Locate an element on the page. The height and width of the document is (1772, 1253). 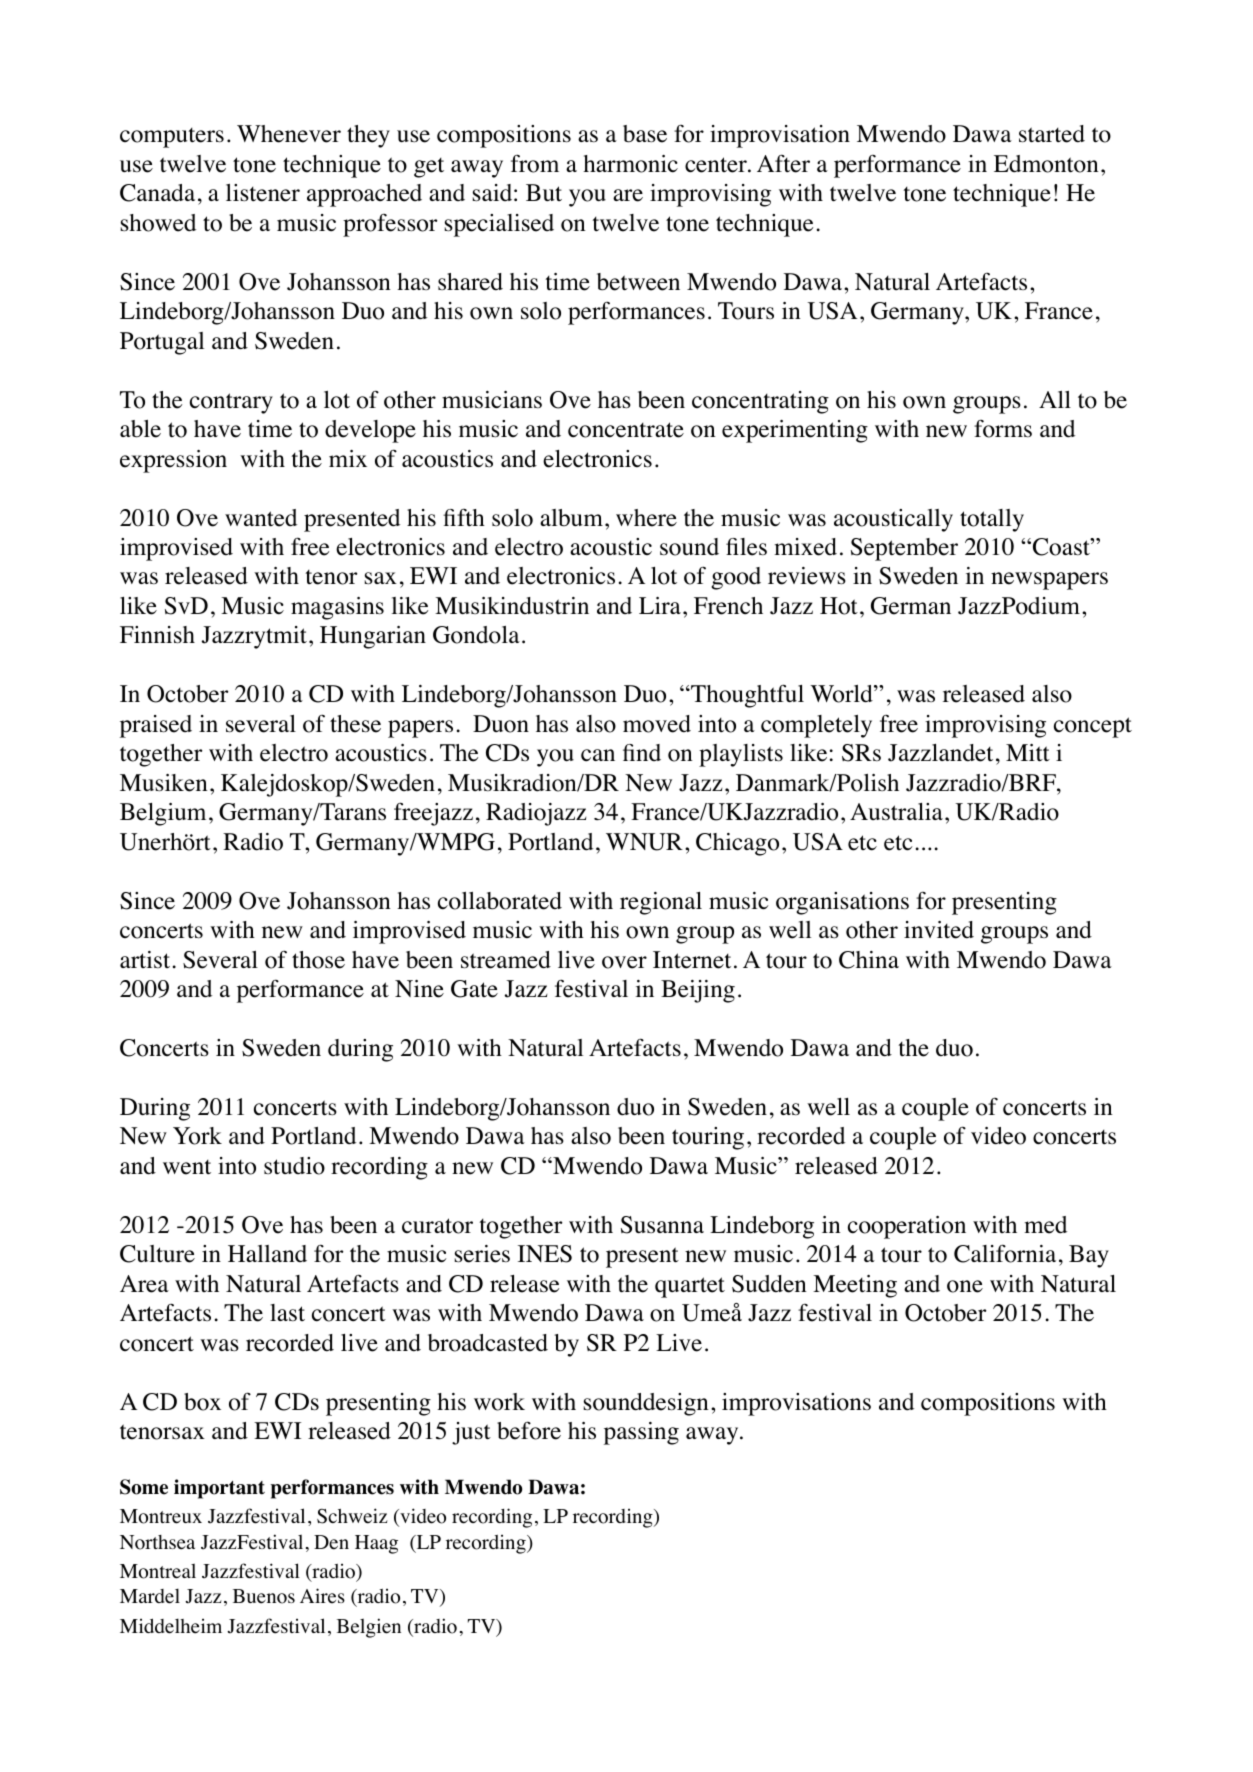
Edmonton is located at coordinates (1046, 164).
